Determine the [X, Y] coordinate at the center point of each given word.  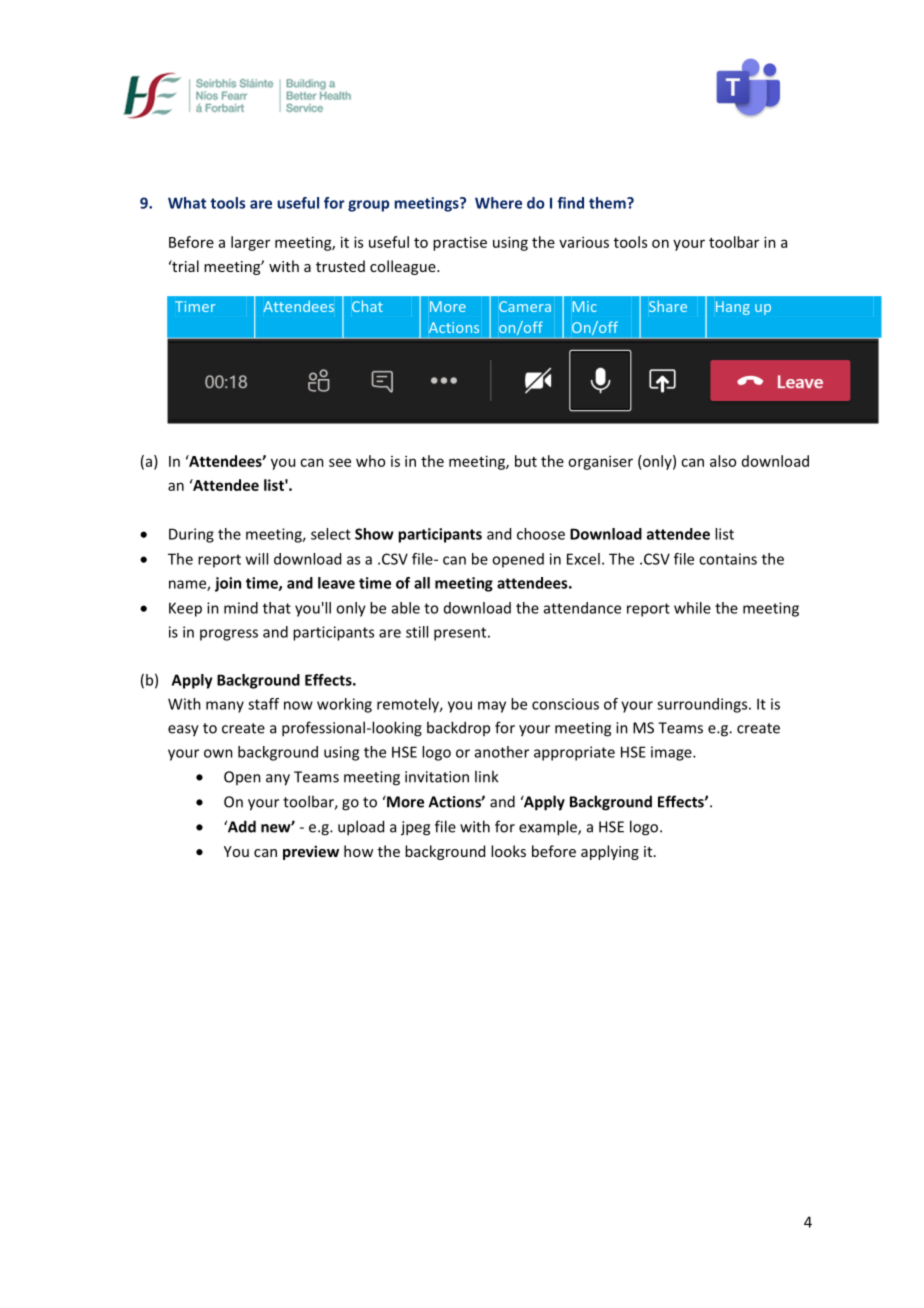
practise [460, 243]
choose [541, 534]
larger [250, 243]
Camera [525, 306]
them [608, 203]
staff [263, 704]
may [492, 707]
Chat [367, 306]
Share [668, 306]
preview [311, 852]
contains [728, 559]
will [257, 559]
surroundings [703, 705]
